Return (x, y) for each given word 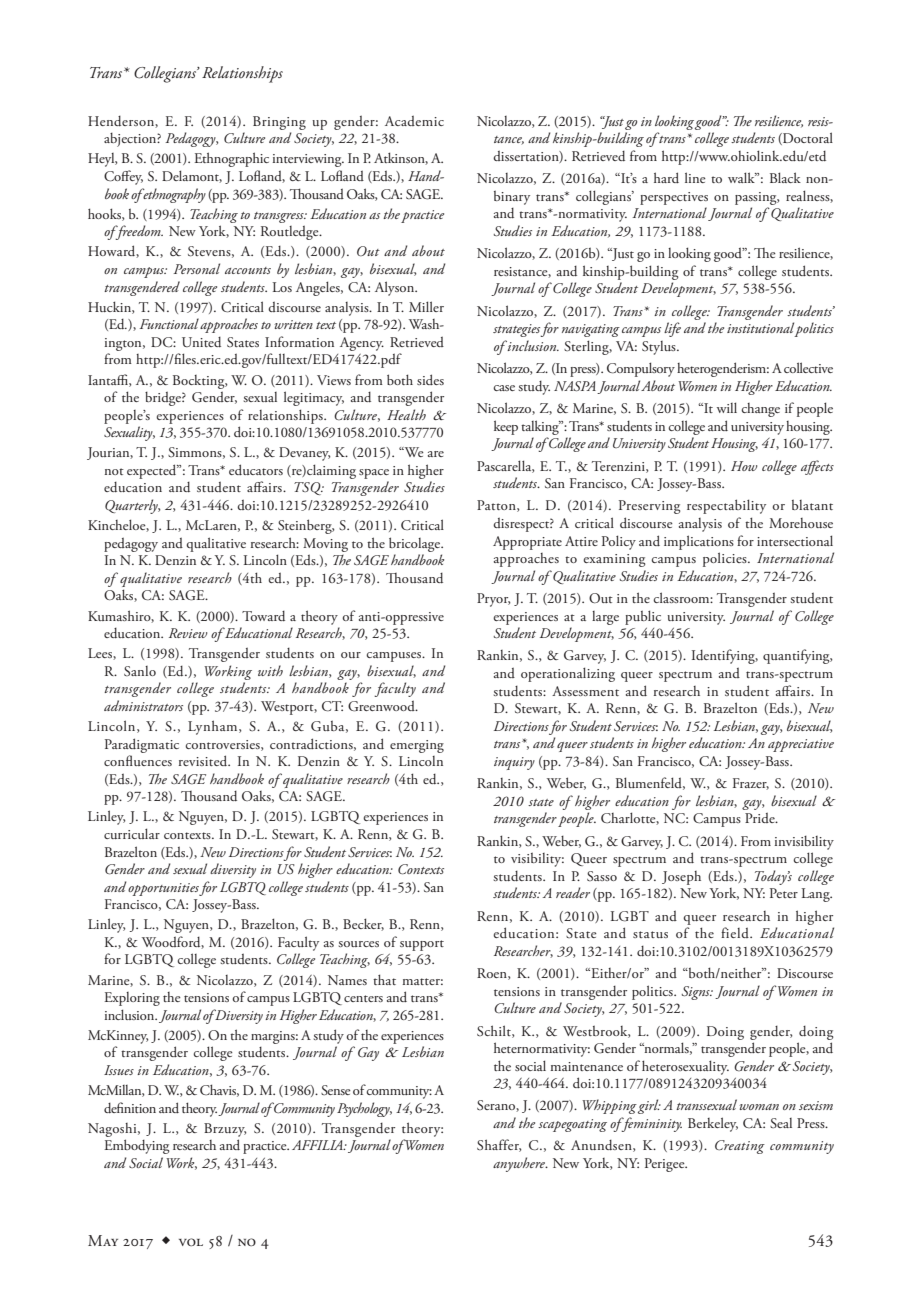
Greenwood (382, 706)
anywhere (520, 1164)
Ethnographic (231, 159)
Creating (740, 1147)
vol (191, 1242)
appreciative (801, 745)
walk (742, 177)
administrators (143, 705)
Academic (414, 120)
